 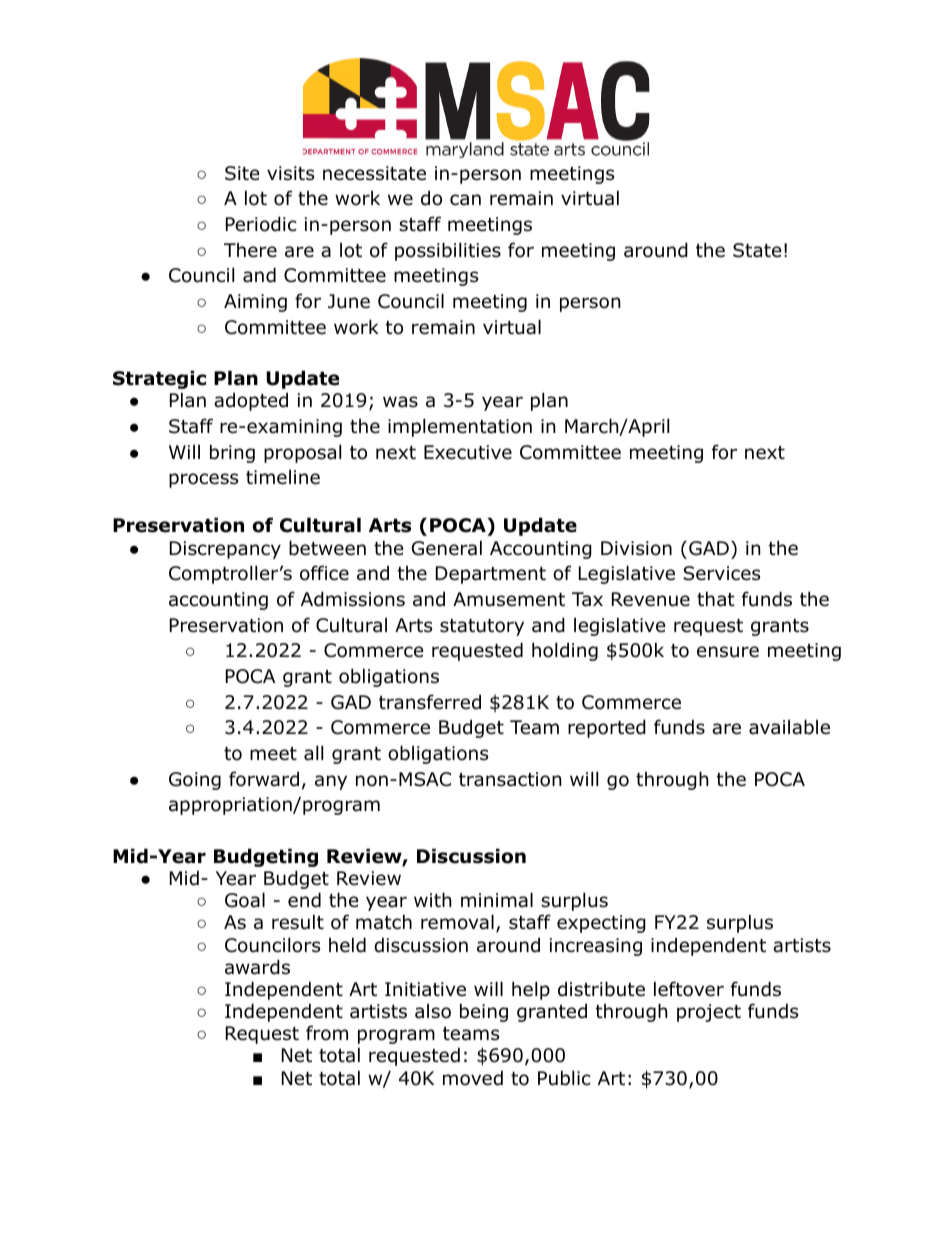 What do you see at coordinates (465, 200) in the screenshot?
I see `can` at bounding box center [465, 200].
